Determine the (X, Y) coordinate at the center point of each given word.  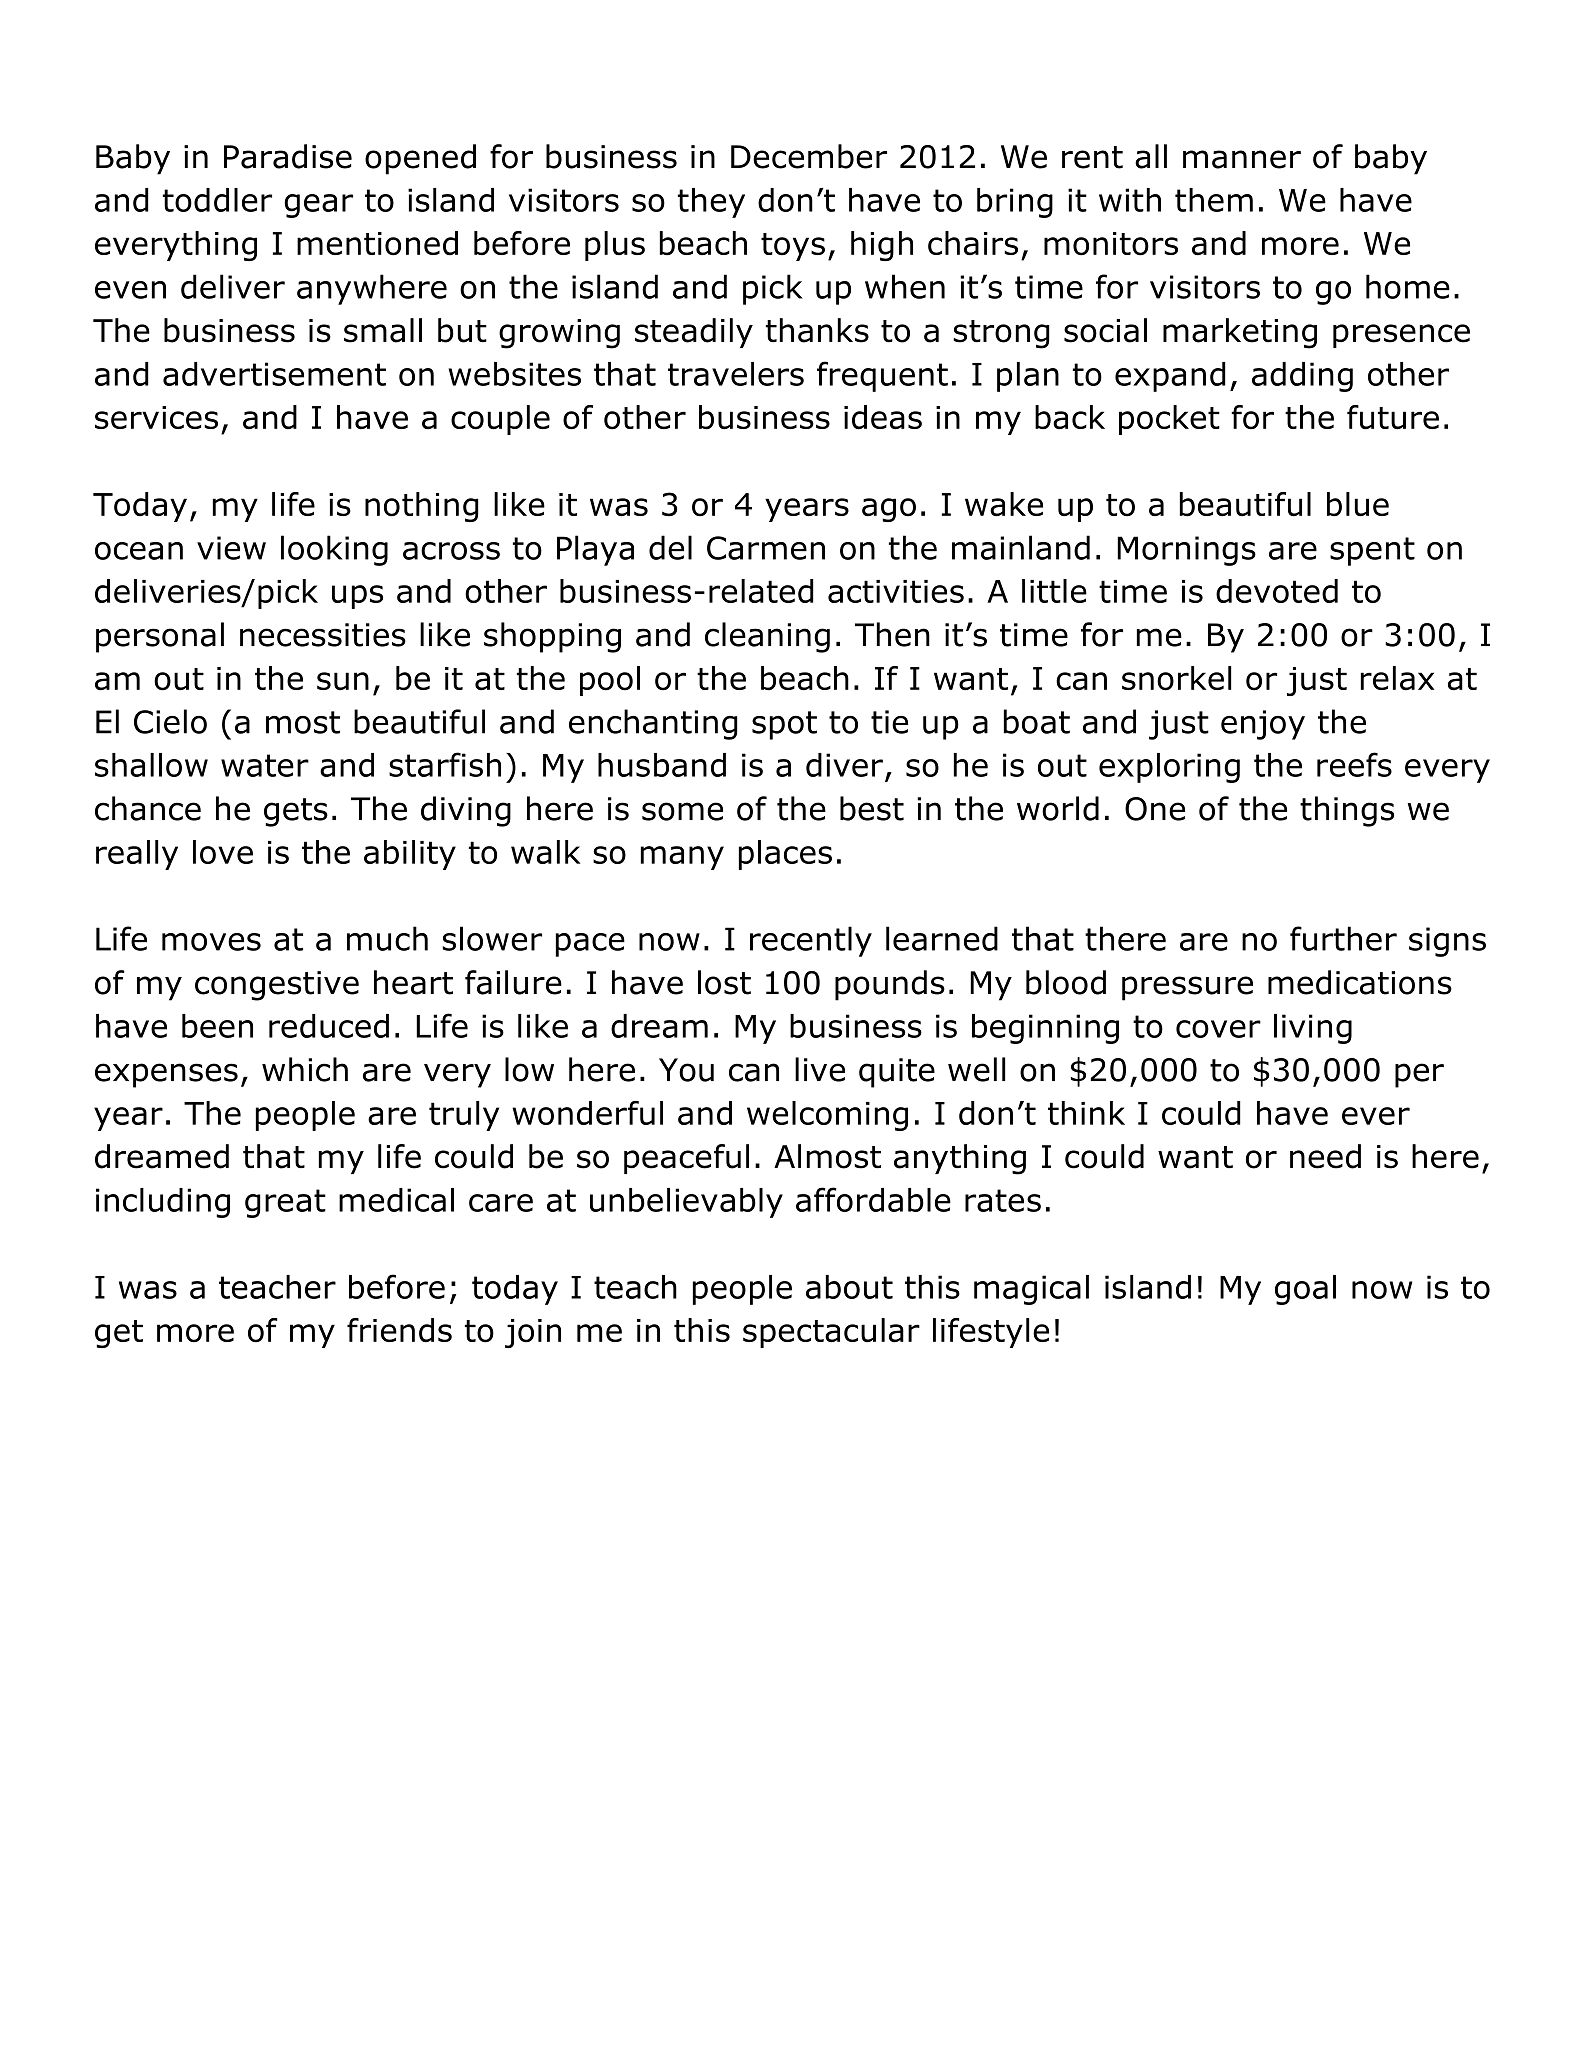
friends (399, 1330)
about (849, 1287)
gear (318, 206)
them (1214, 200)
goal (1305, 1290)
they (711, 203)
